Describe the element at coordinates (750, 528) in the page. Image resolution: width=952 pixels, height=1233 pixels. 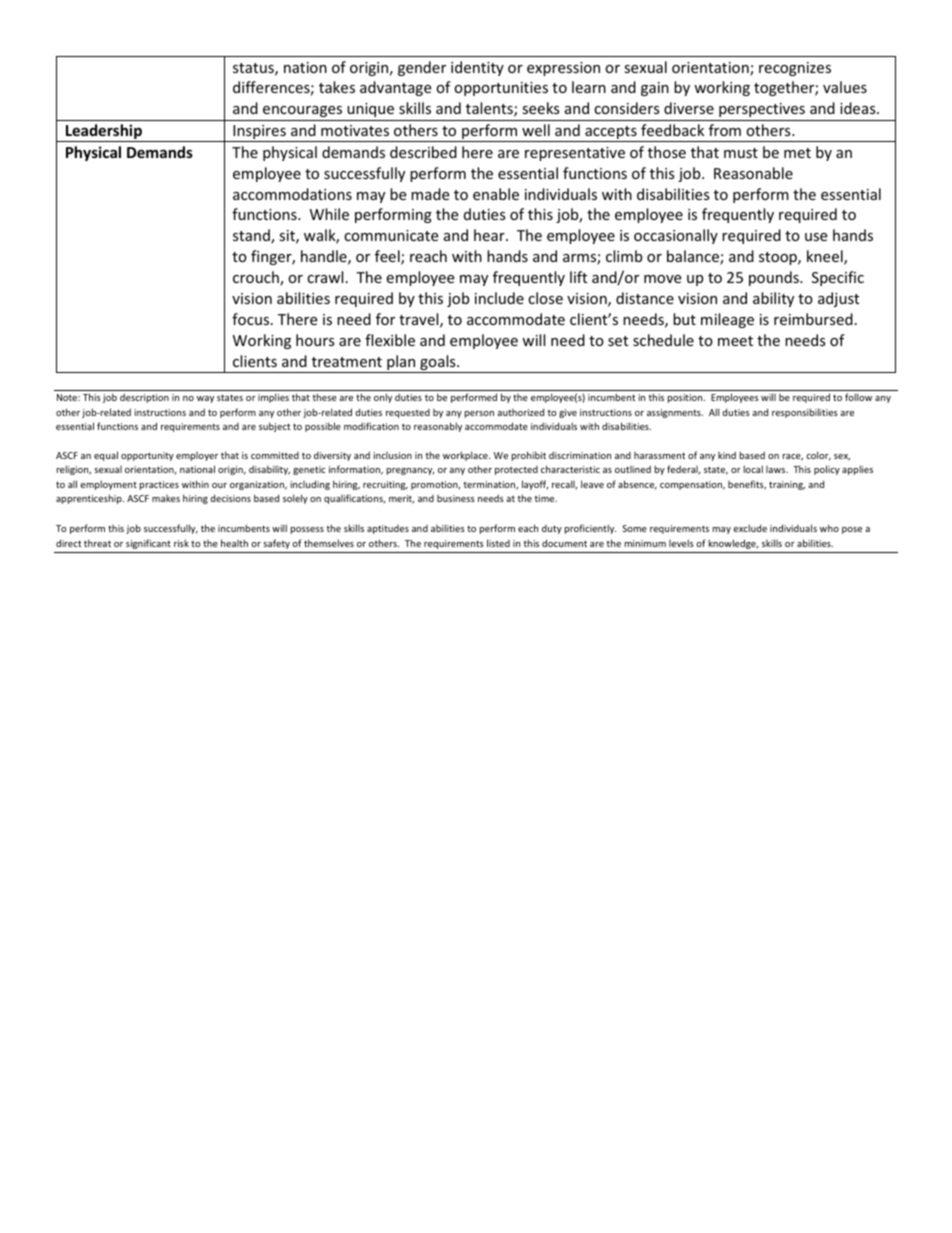
I see `exclude` at that location.
